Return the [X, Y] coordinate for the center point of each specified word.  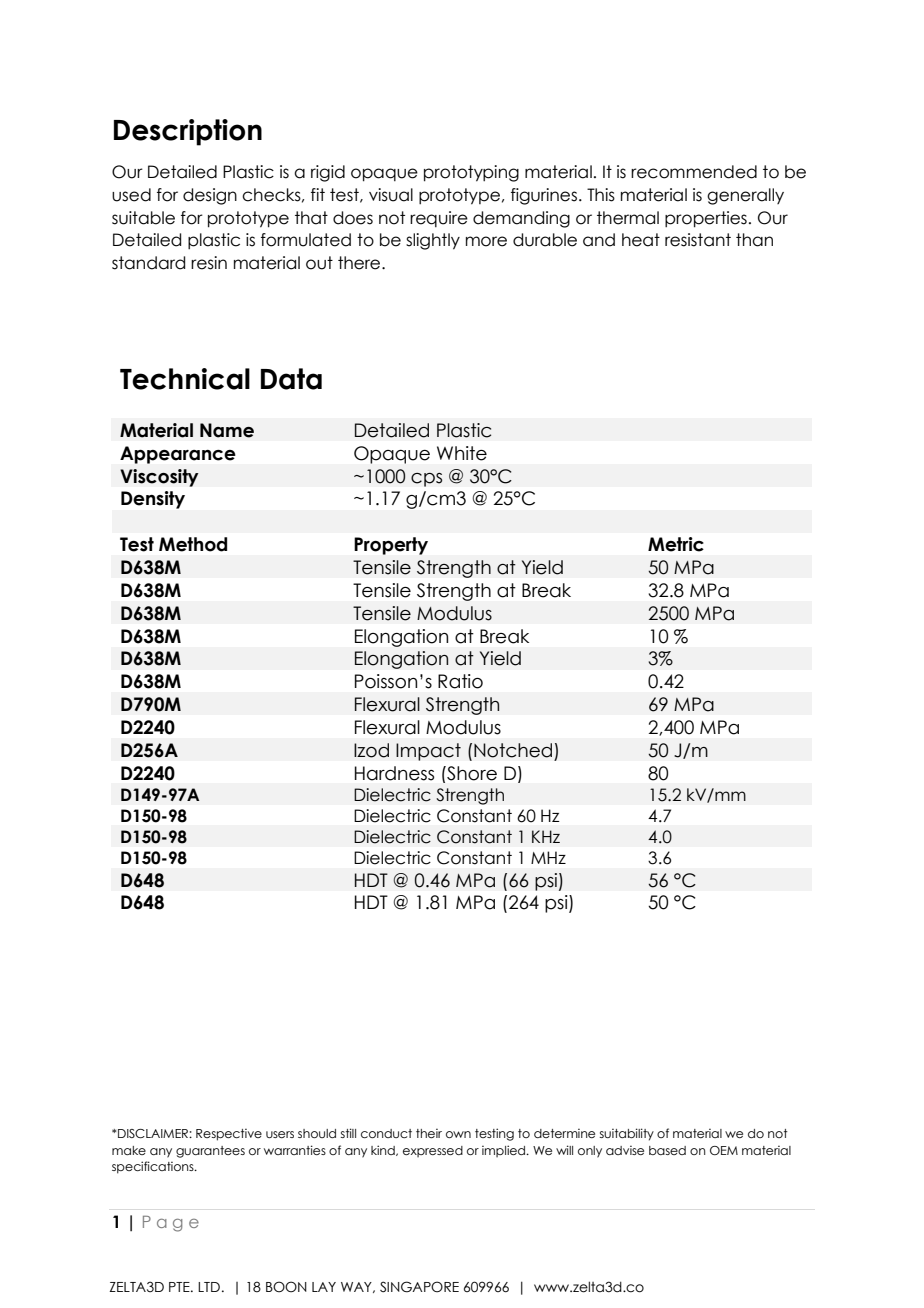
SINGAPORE [419, 1287]
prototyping [471, 173]
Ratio [460, 681]
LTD [209, 1287]
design [210, 196]
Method [193, 544]
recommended [694, 172]
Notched [513, 750]
